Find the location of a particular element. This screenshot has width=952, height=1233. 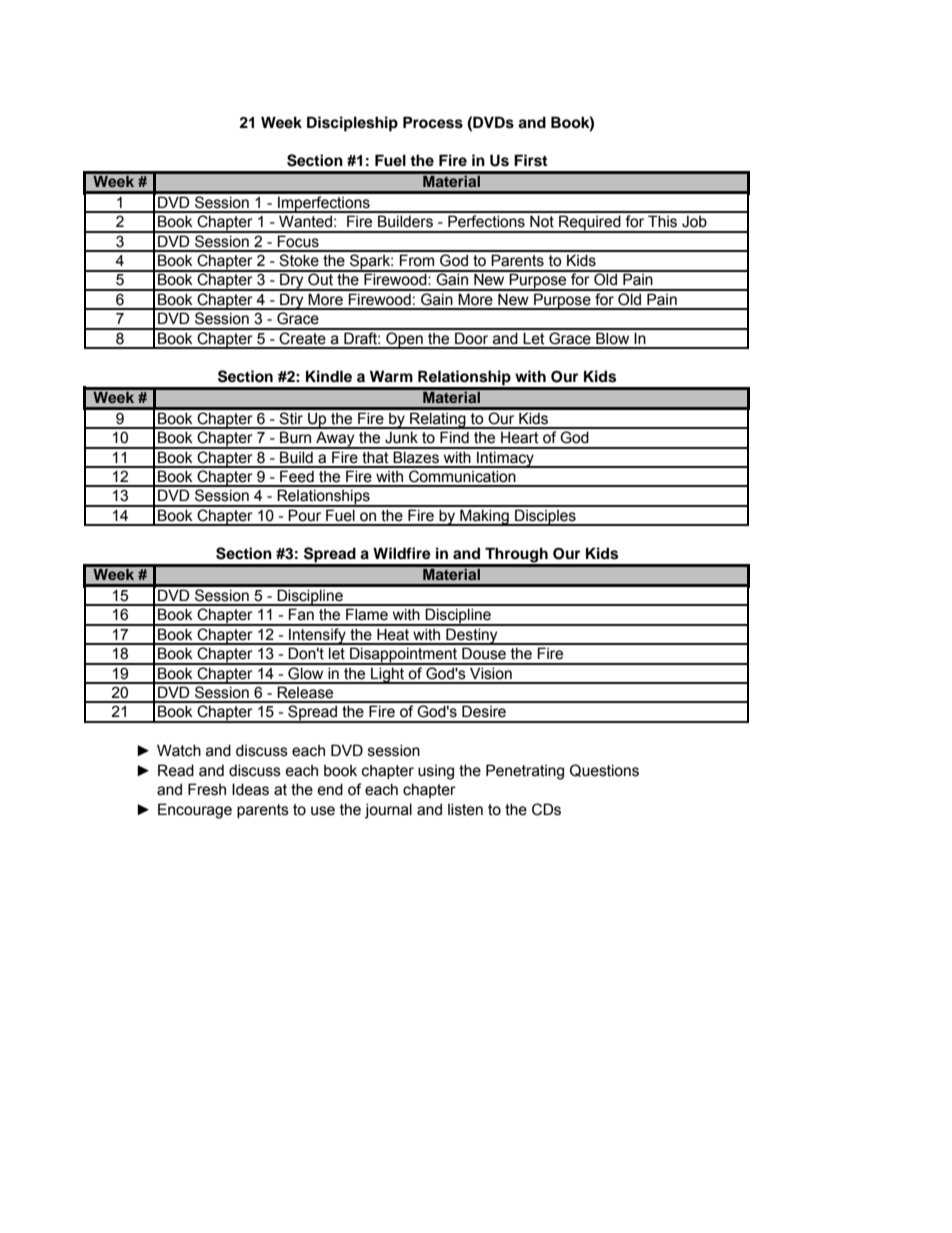

Questions is located at coordinates (604, 770).
